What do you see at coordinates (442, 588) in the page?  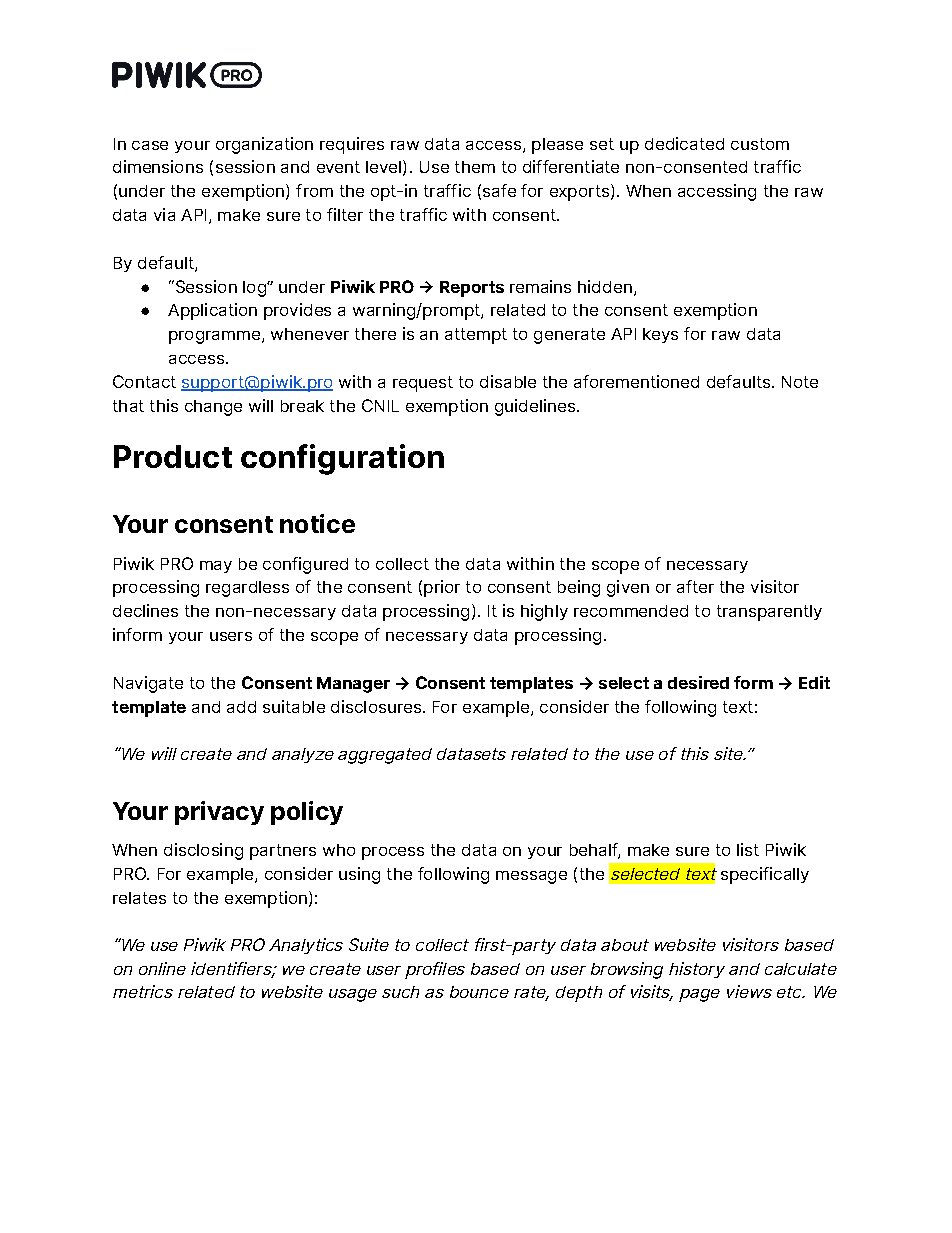 I see `prior` at bounding box center [442, 588].
